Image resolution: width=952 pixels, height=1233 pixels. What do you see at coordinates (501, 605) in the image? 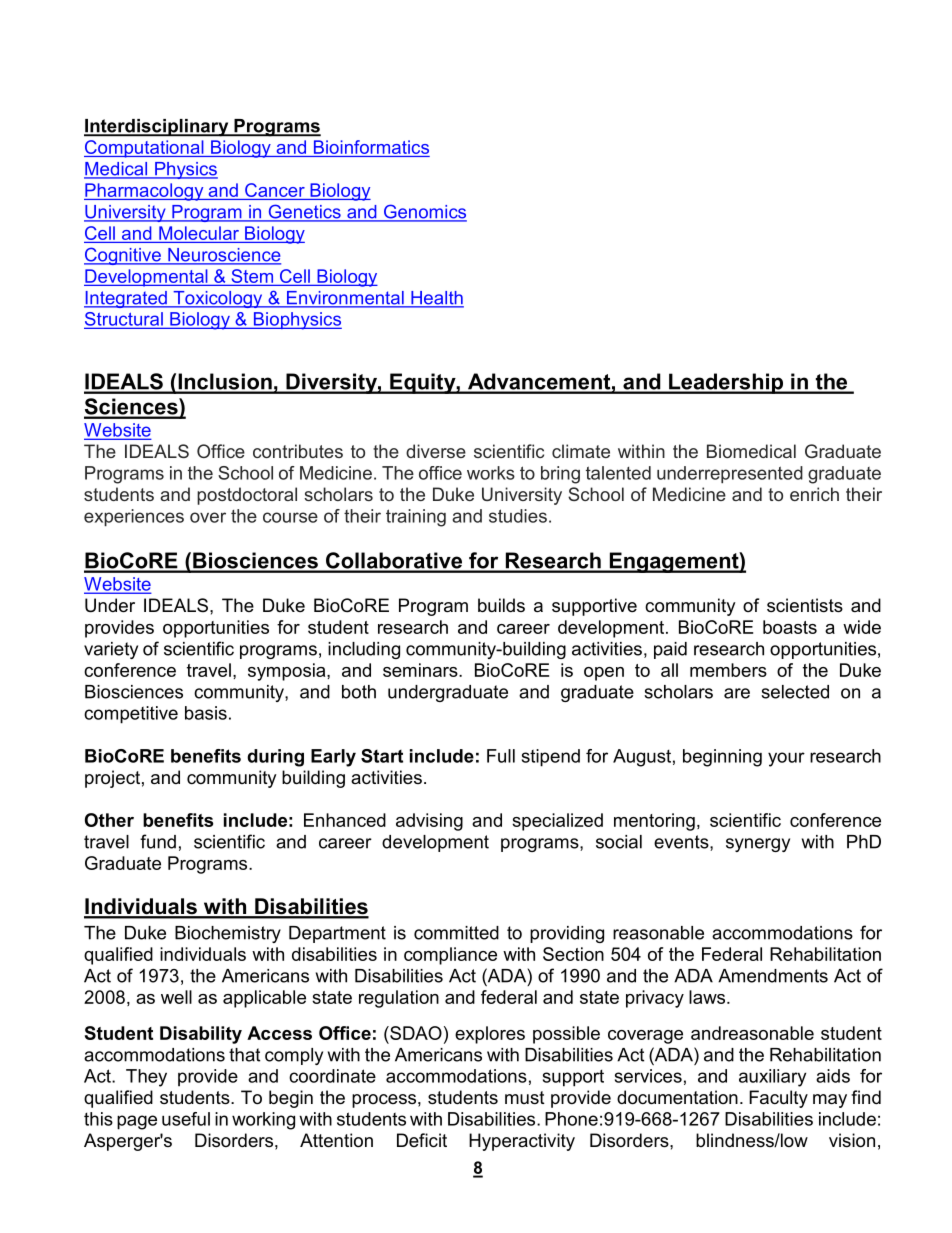
I see `builds` at bounding box center [501, 605].
